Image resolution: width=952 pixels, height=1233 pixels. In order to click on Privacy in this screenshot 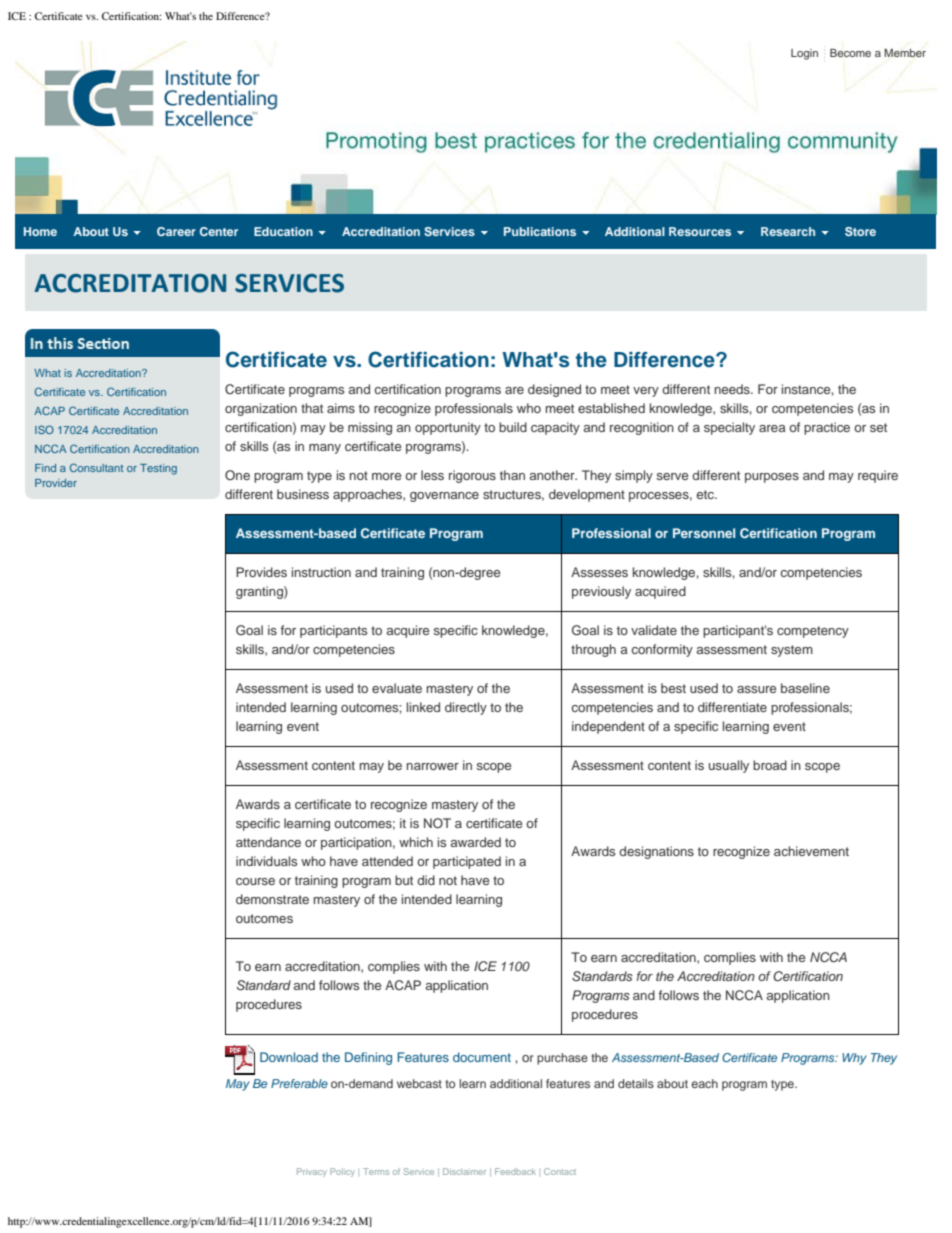, I will do `click(312, 1172)`.
